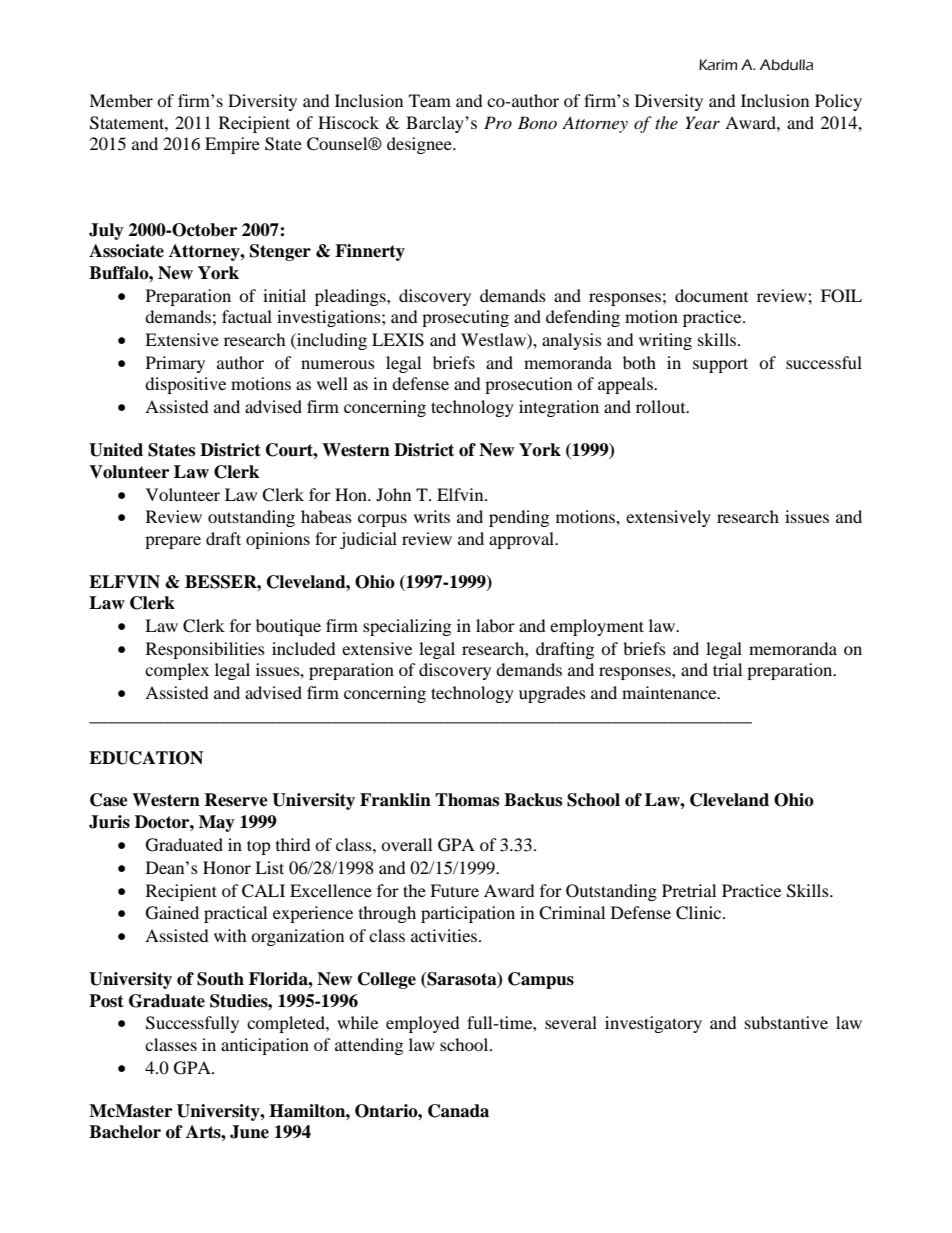 Image resolution: width=952 pixels, height=1233 pixels. I want to click on Responsibilities, so click(205, 650).
